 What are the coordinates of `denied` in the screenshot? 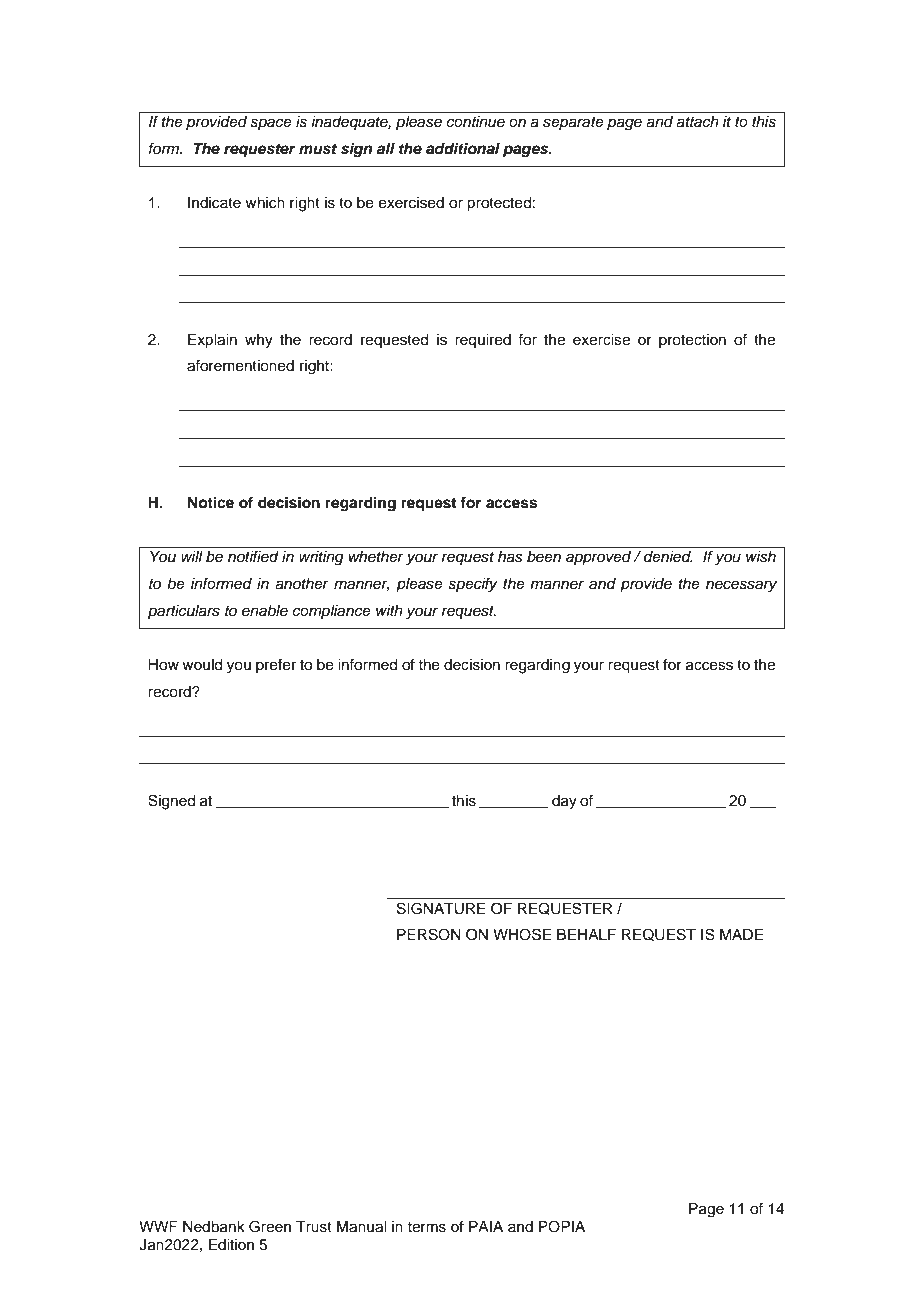 It's located at (668, 557).
